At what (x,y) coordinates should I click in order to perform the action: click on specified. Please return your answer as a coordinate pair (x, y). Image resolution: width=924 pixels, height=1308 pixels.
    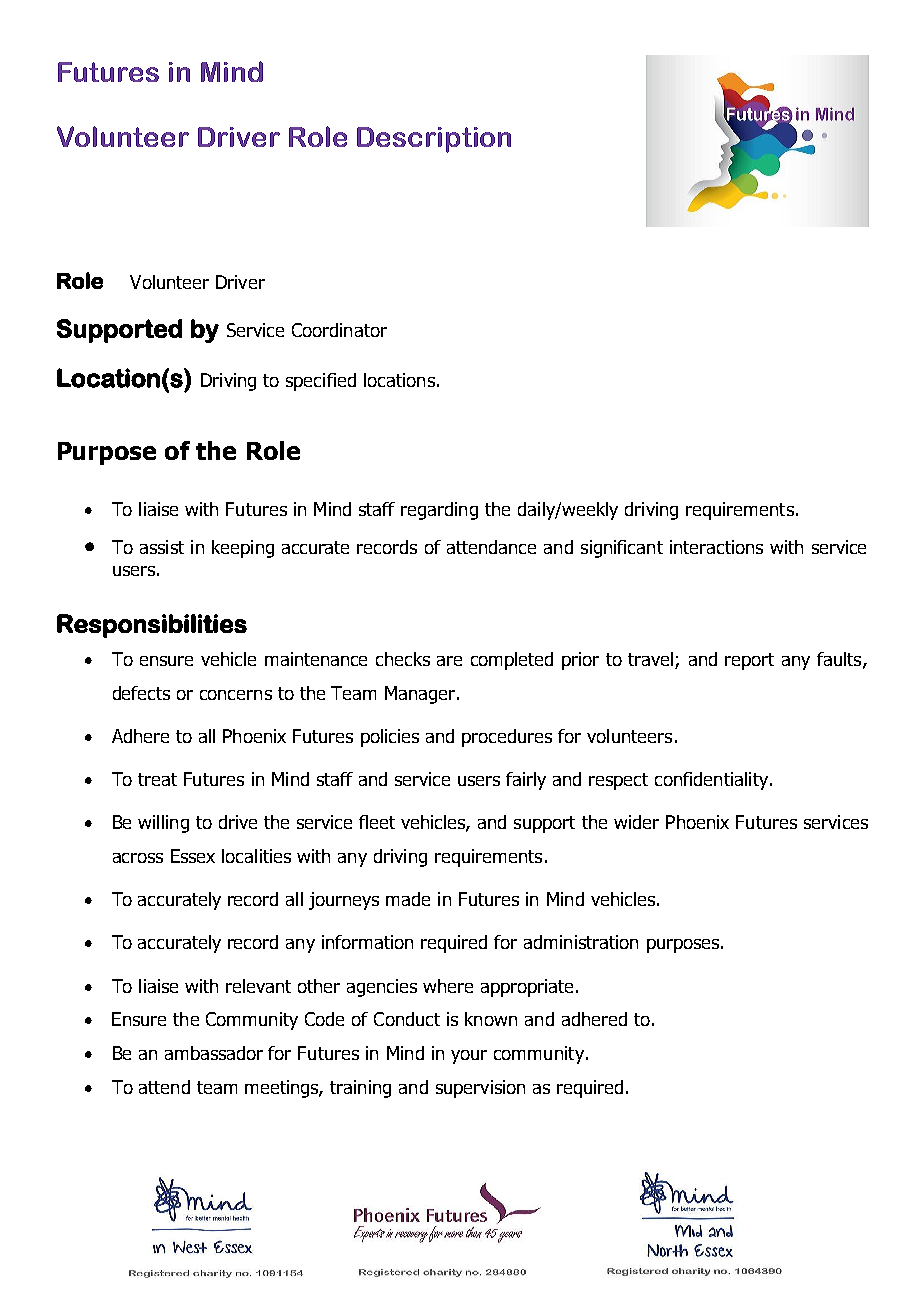
    Looking at the image, I should click on (321, 382).
